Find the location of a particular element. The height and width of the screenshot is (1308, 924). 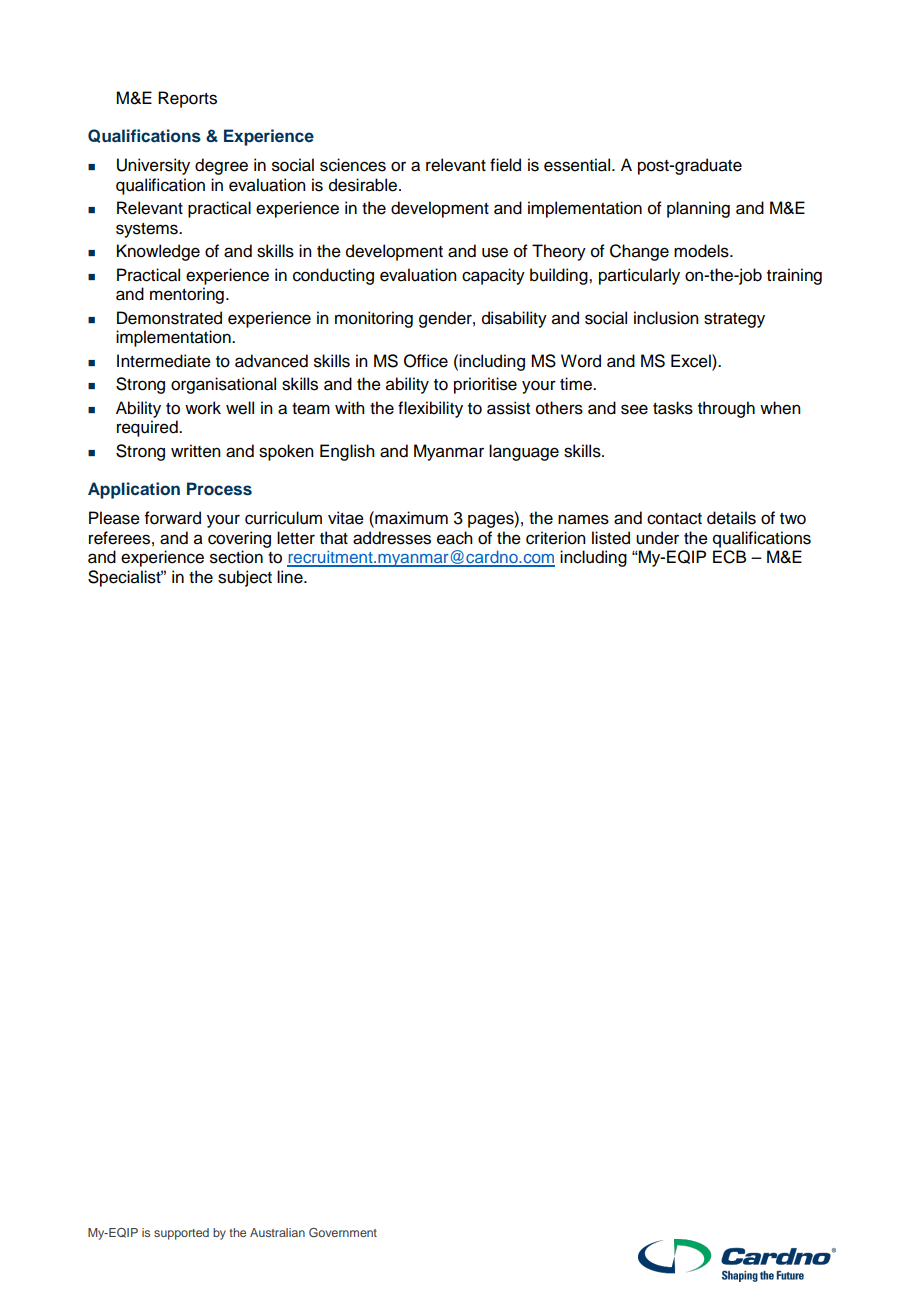

Government is located at coordinates (343, 1232).
